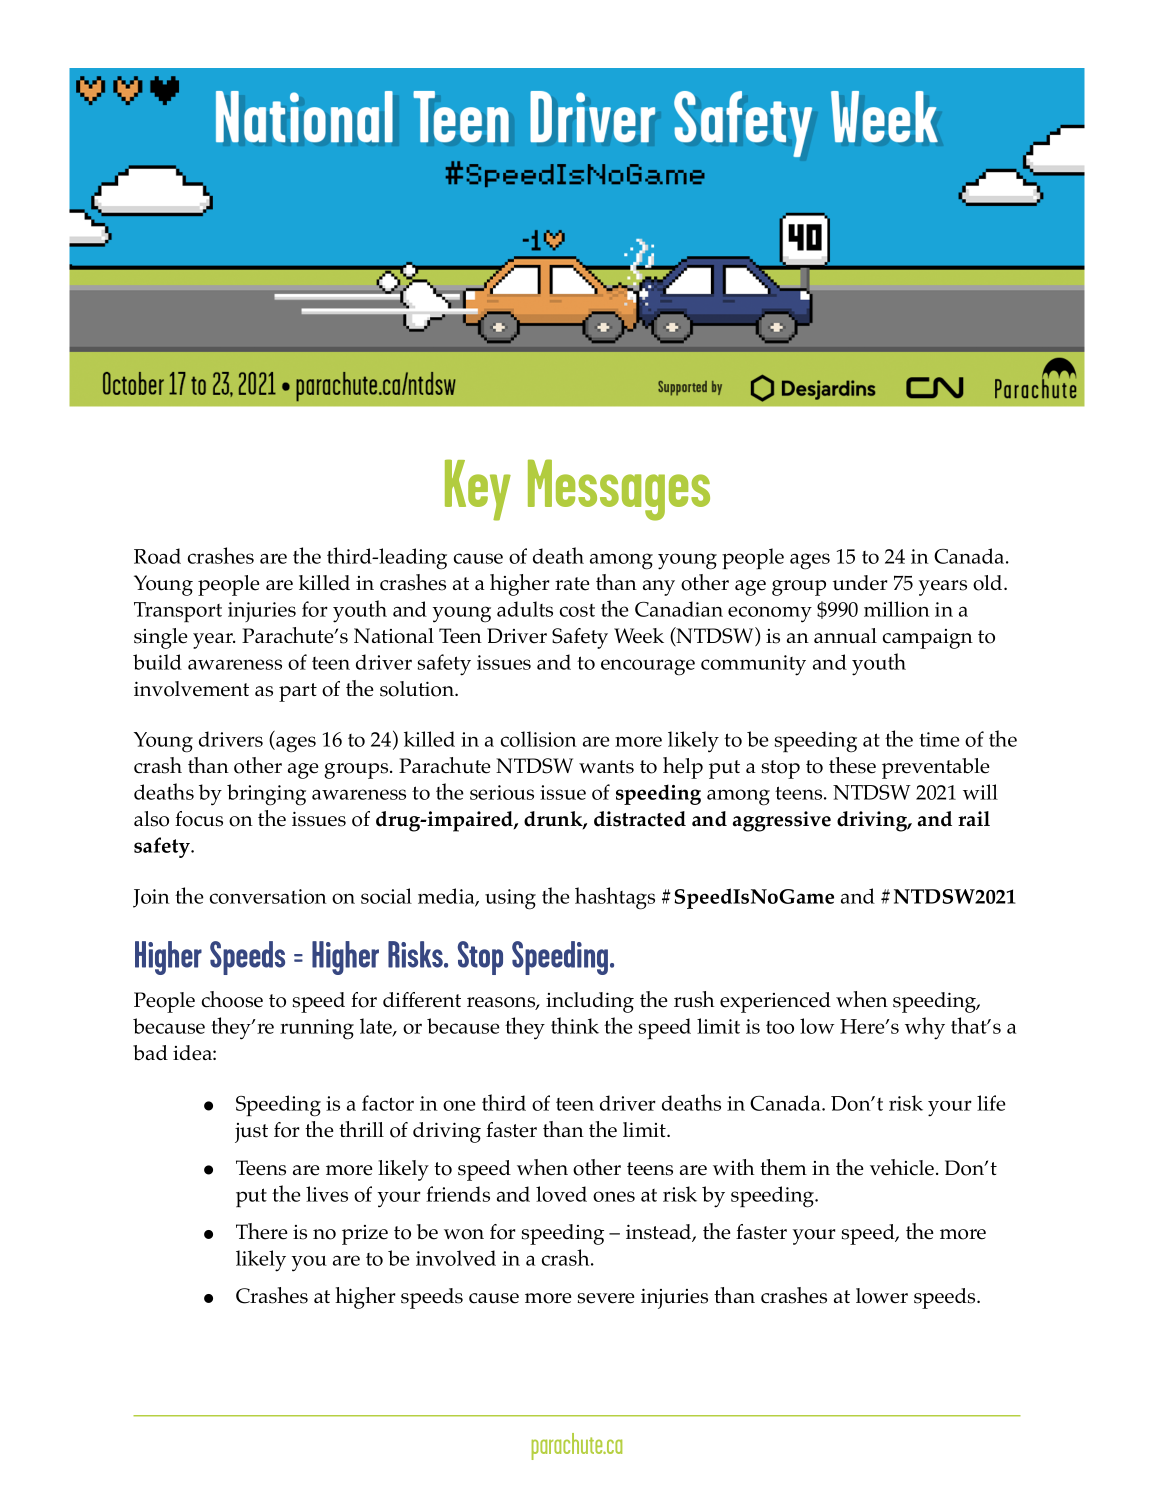 Image resolution: width=1154 pixels, height=1494 pixels. I want to click on rail, so click(974, 819).
